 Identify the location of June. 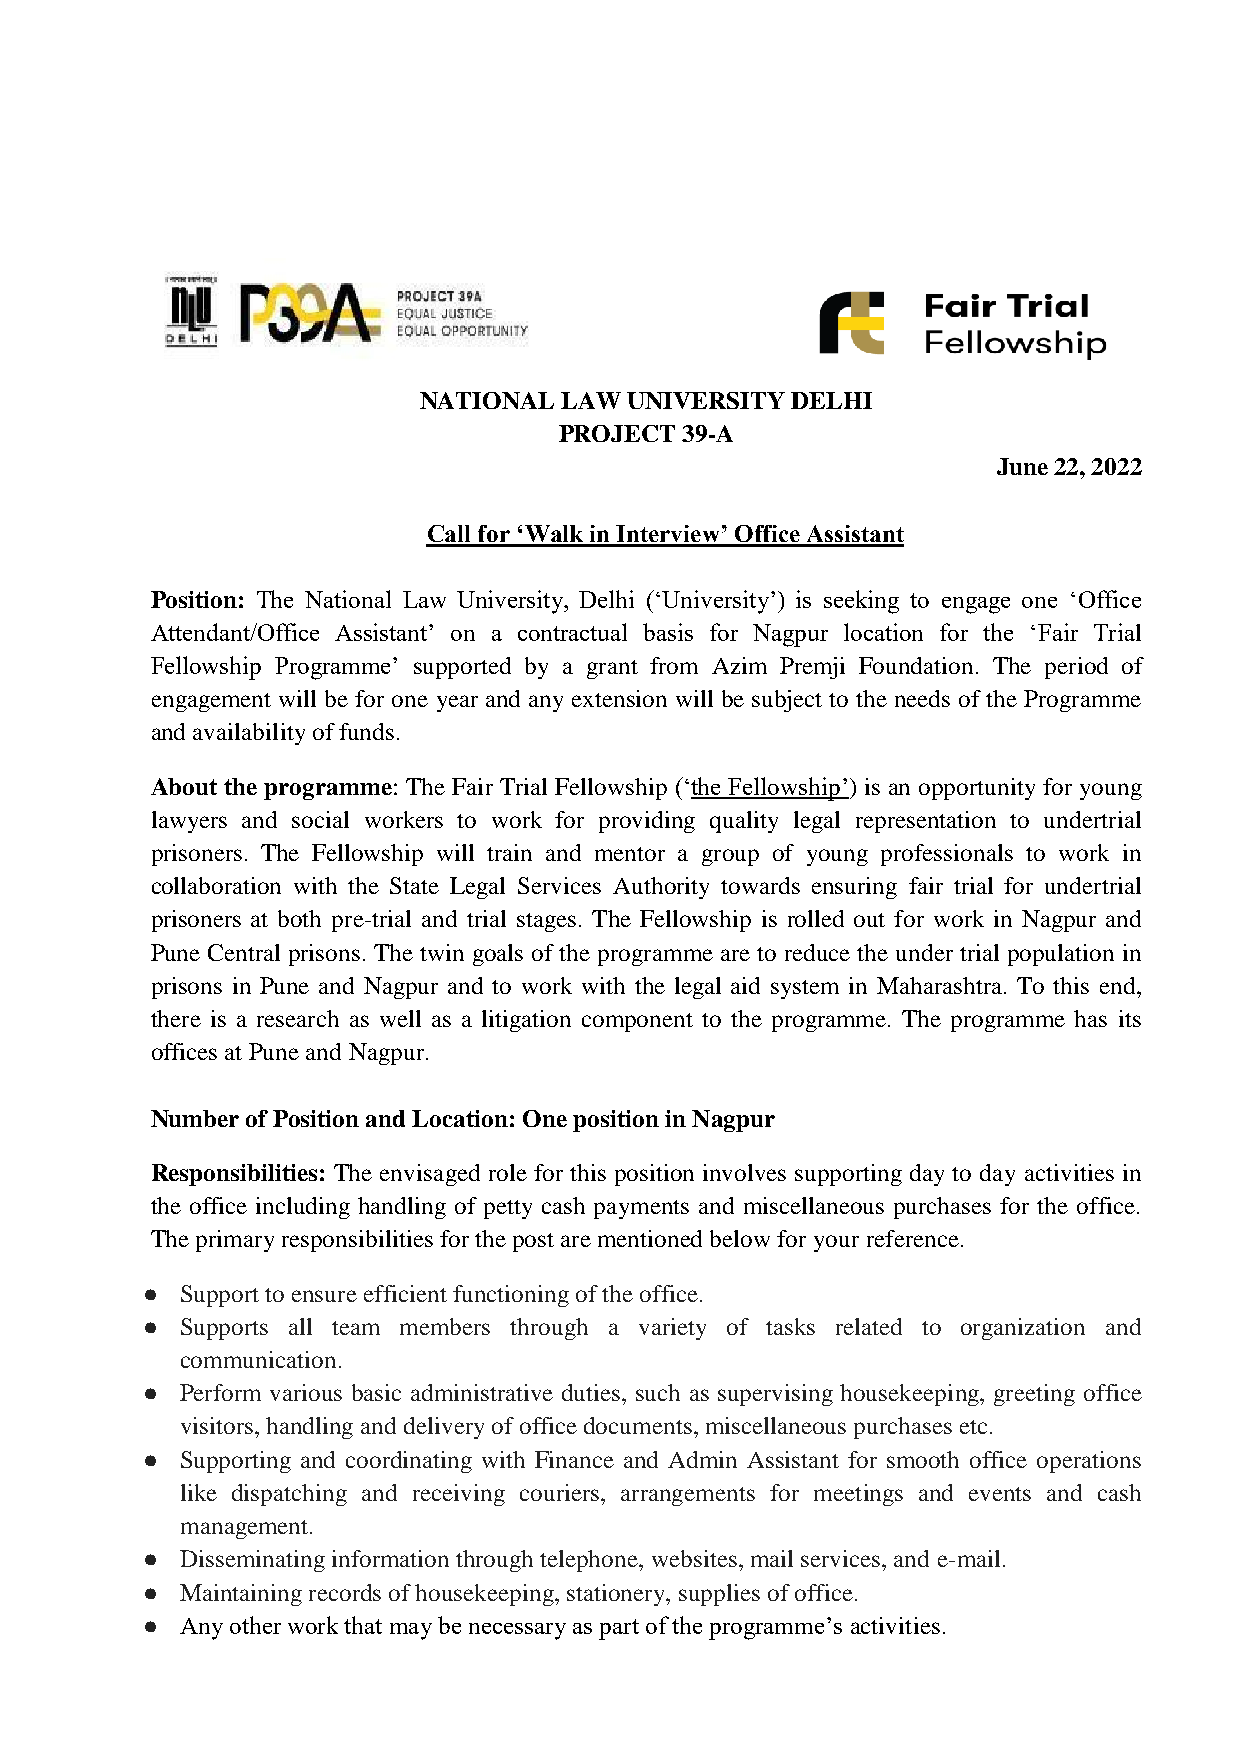
(1022, 466).
